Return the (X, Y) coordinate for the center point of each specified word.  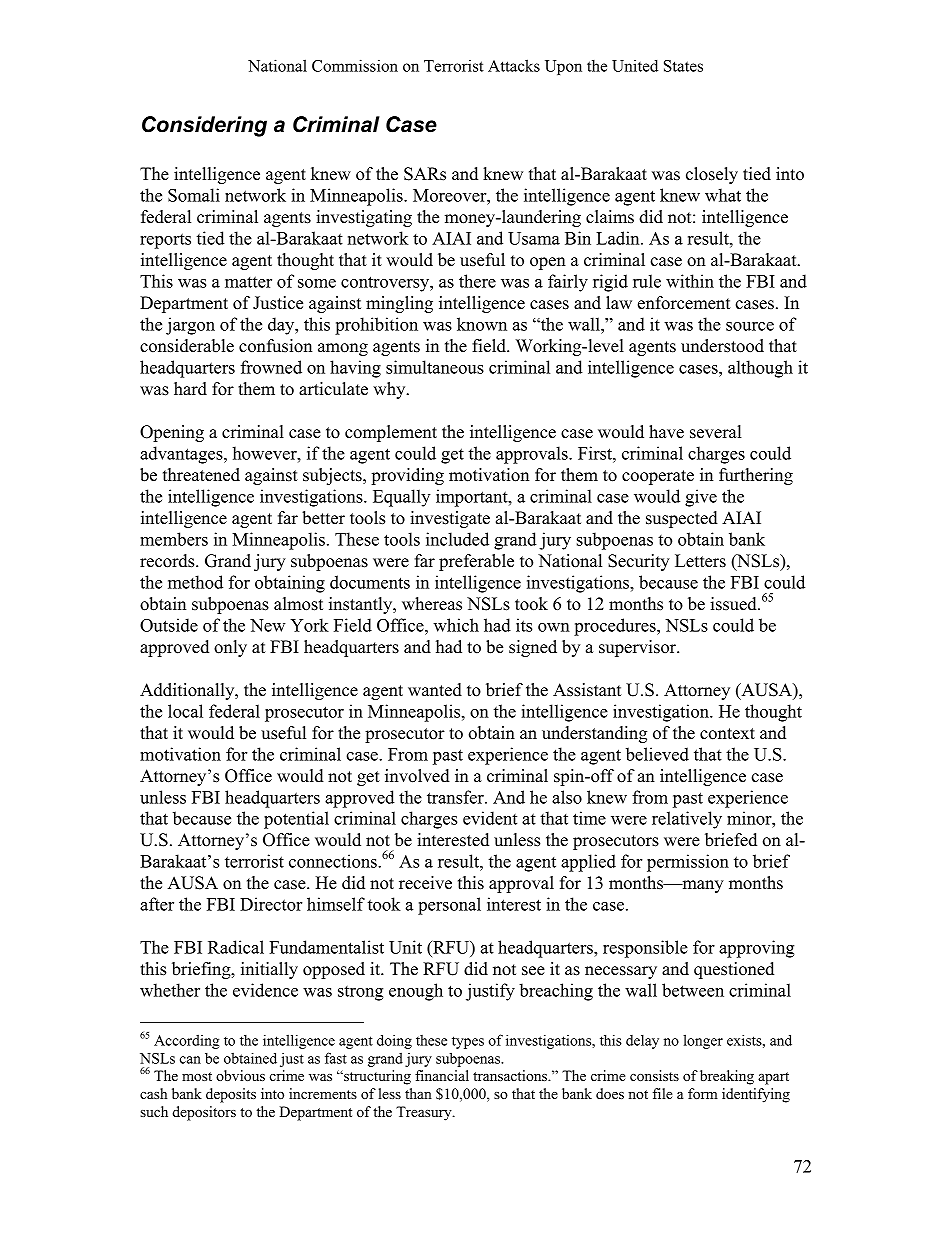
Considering (204, 126)
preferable (476, 562)
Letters (700, 561)
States (683, 66)
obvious (240, 1075)
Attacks (514, 65)
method (195, 582)
